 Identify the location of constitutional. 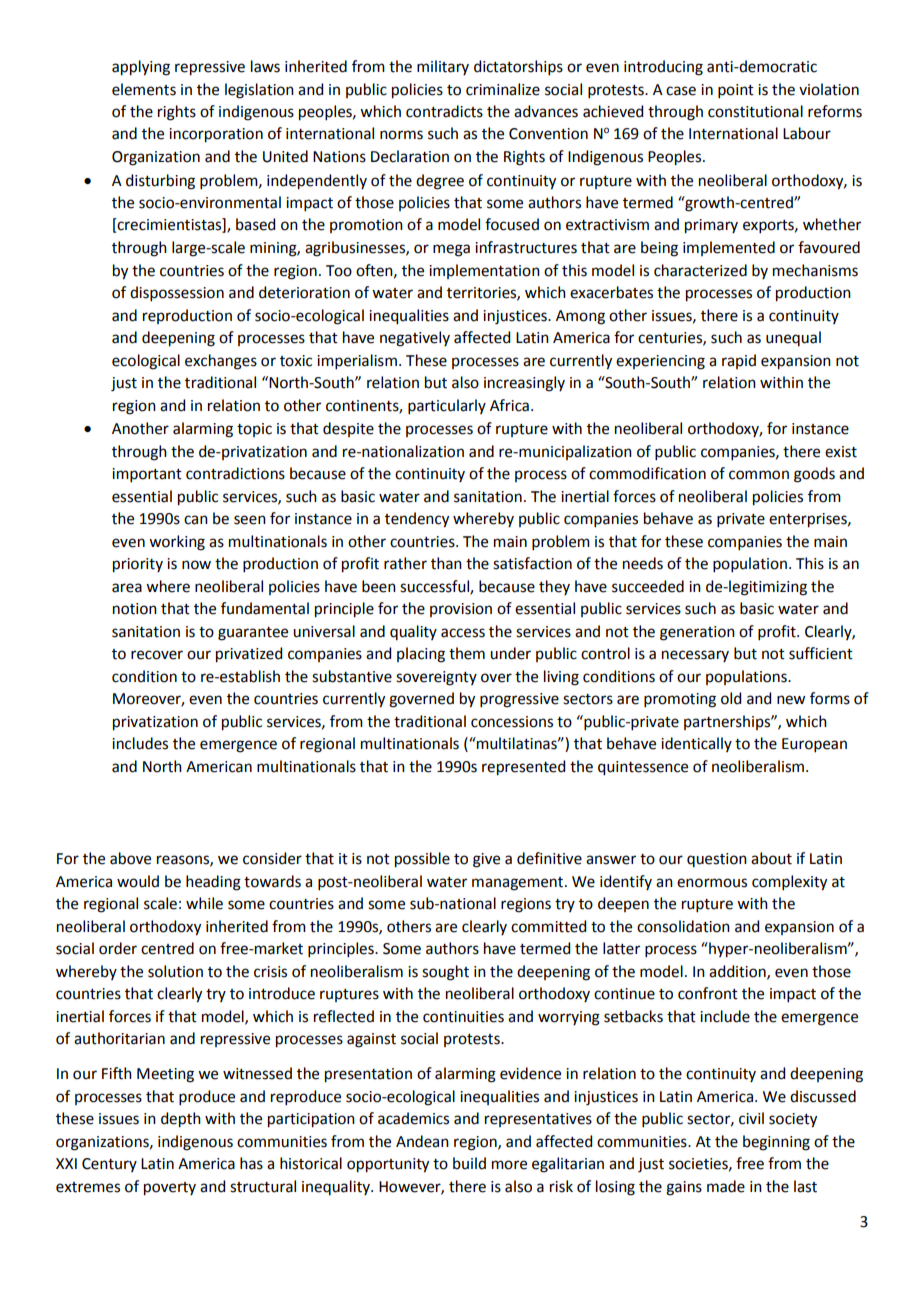
(755, 111).
